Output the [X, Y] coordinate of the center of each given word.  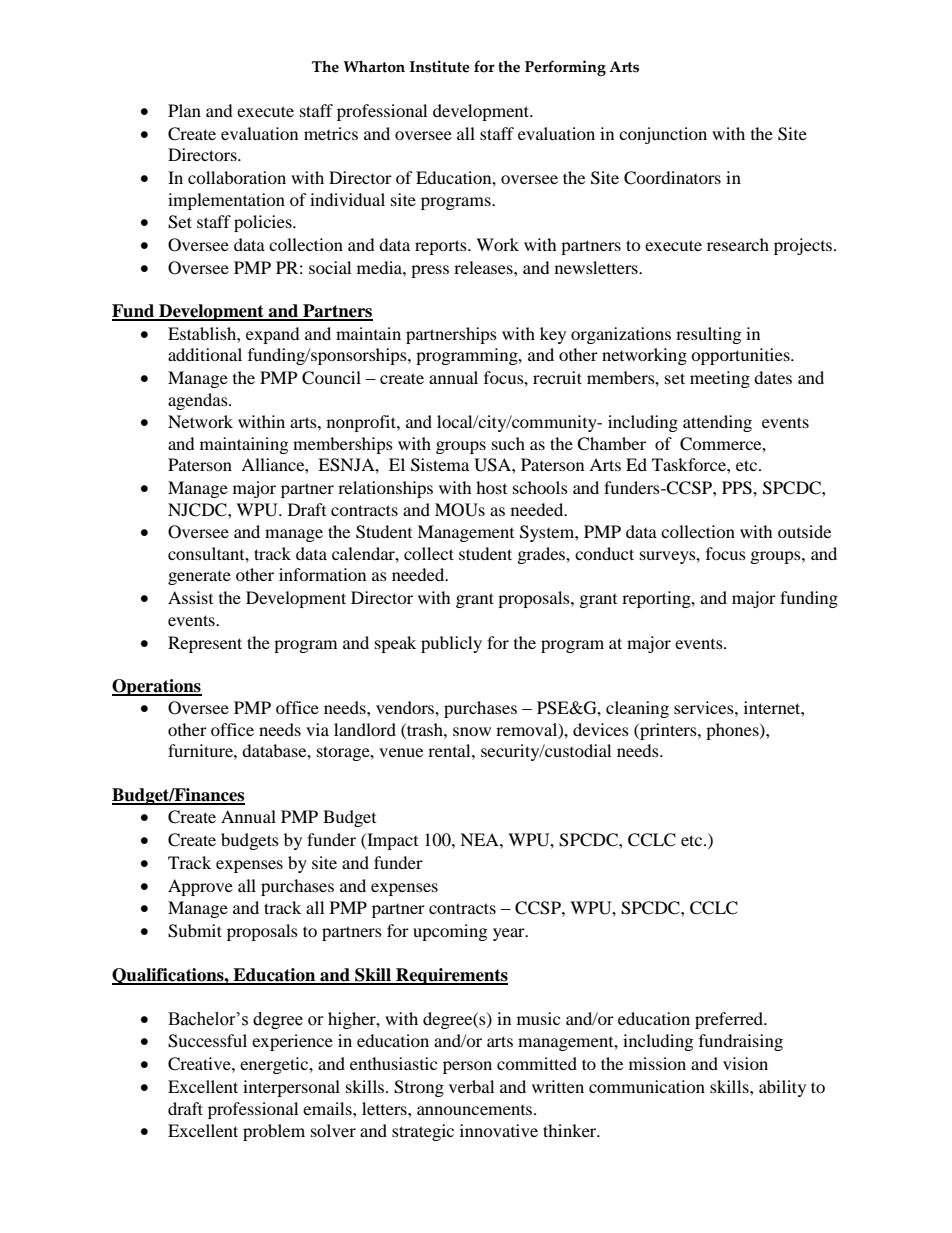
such [508, 443]
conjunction [663, 135]
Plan [184, 110]
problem [274, 1132]
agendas [199, 401]
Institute [440, 66]
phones [733, 731]
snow [472, 731]
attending [717, 423]
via [317, 729]
